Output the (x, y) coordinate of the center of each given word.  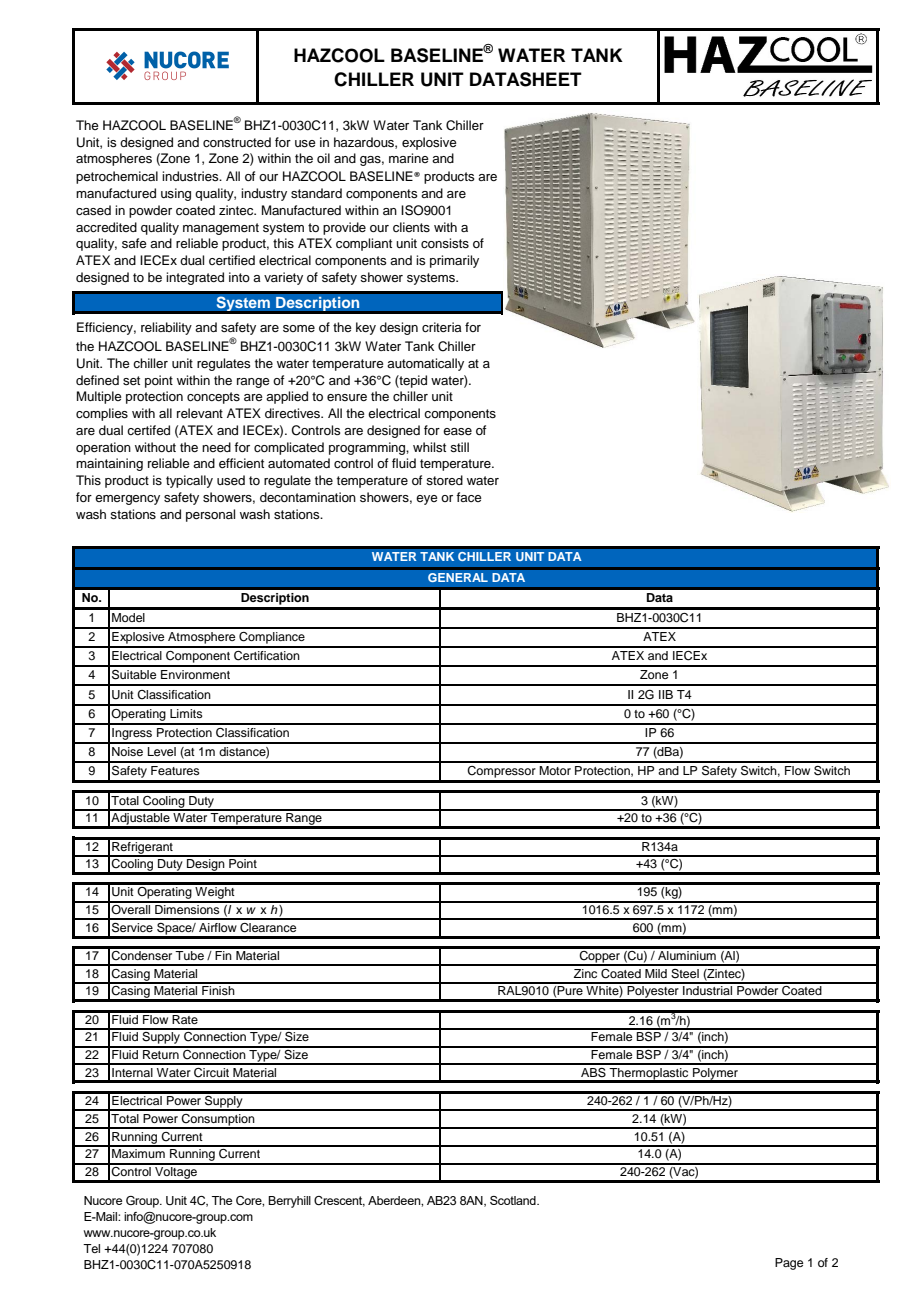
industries (191, 176)
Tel (91, 1248)
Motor (555, 770)
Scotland (514, 1200)
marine (409, 158)
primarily (454, 261)
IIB (666, 694)
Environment (195, 674)
